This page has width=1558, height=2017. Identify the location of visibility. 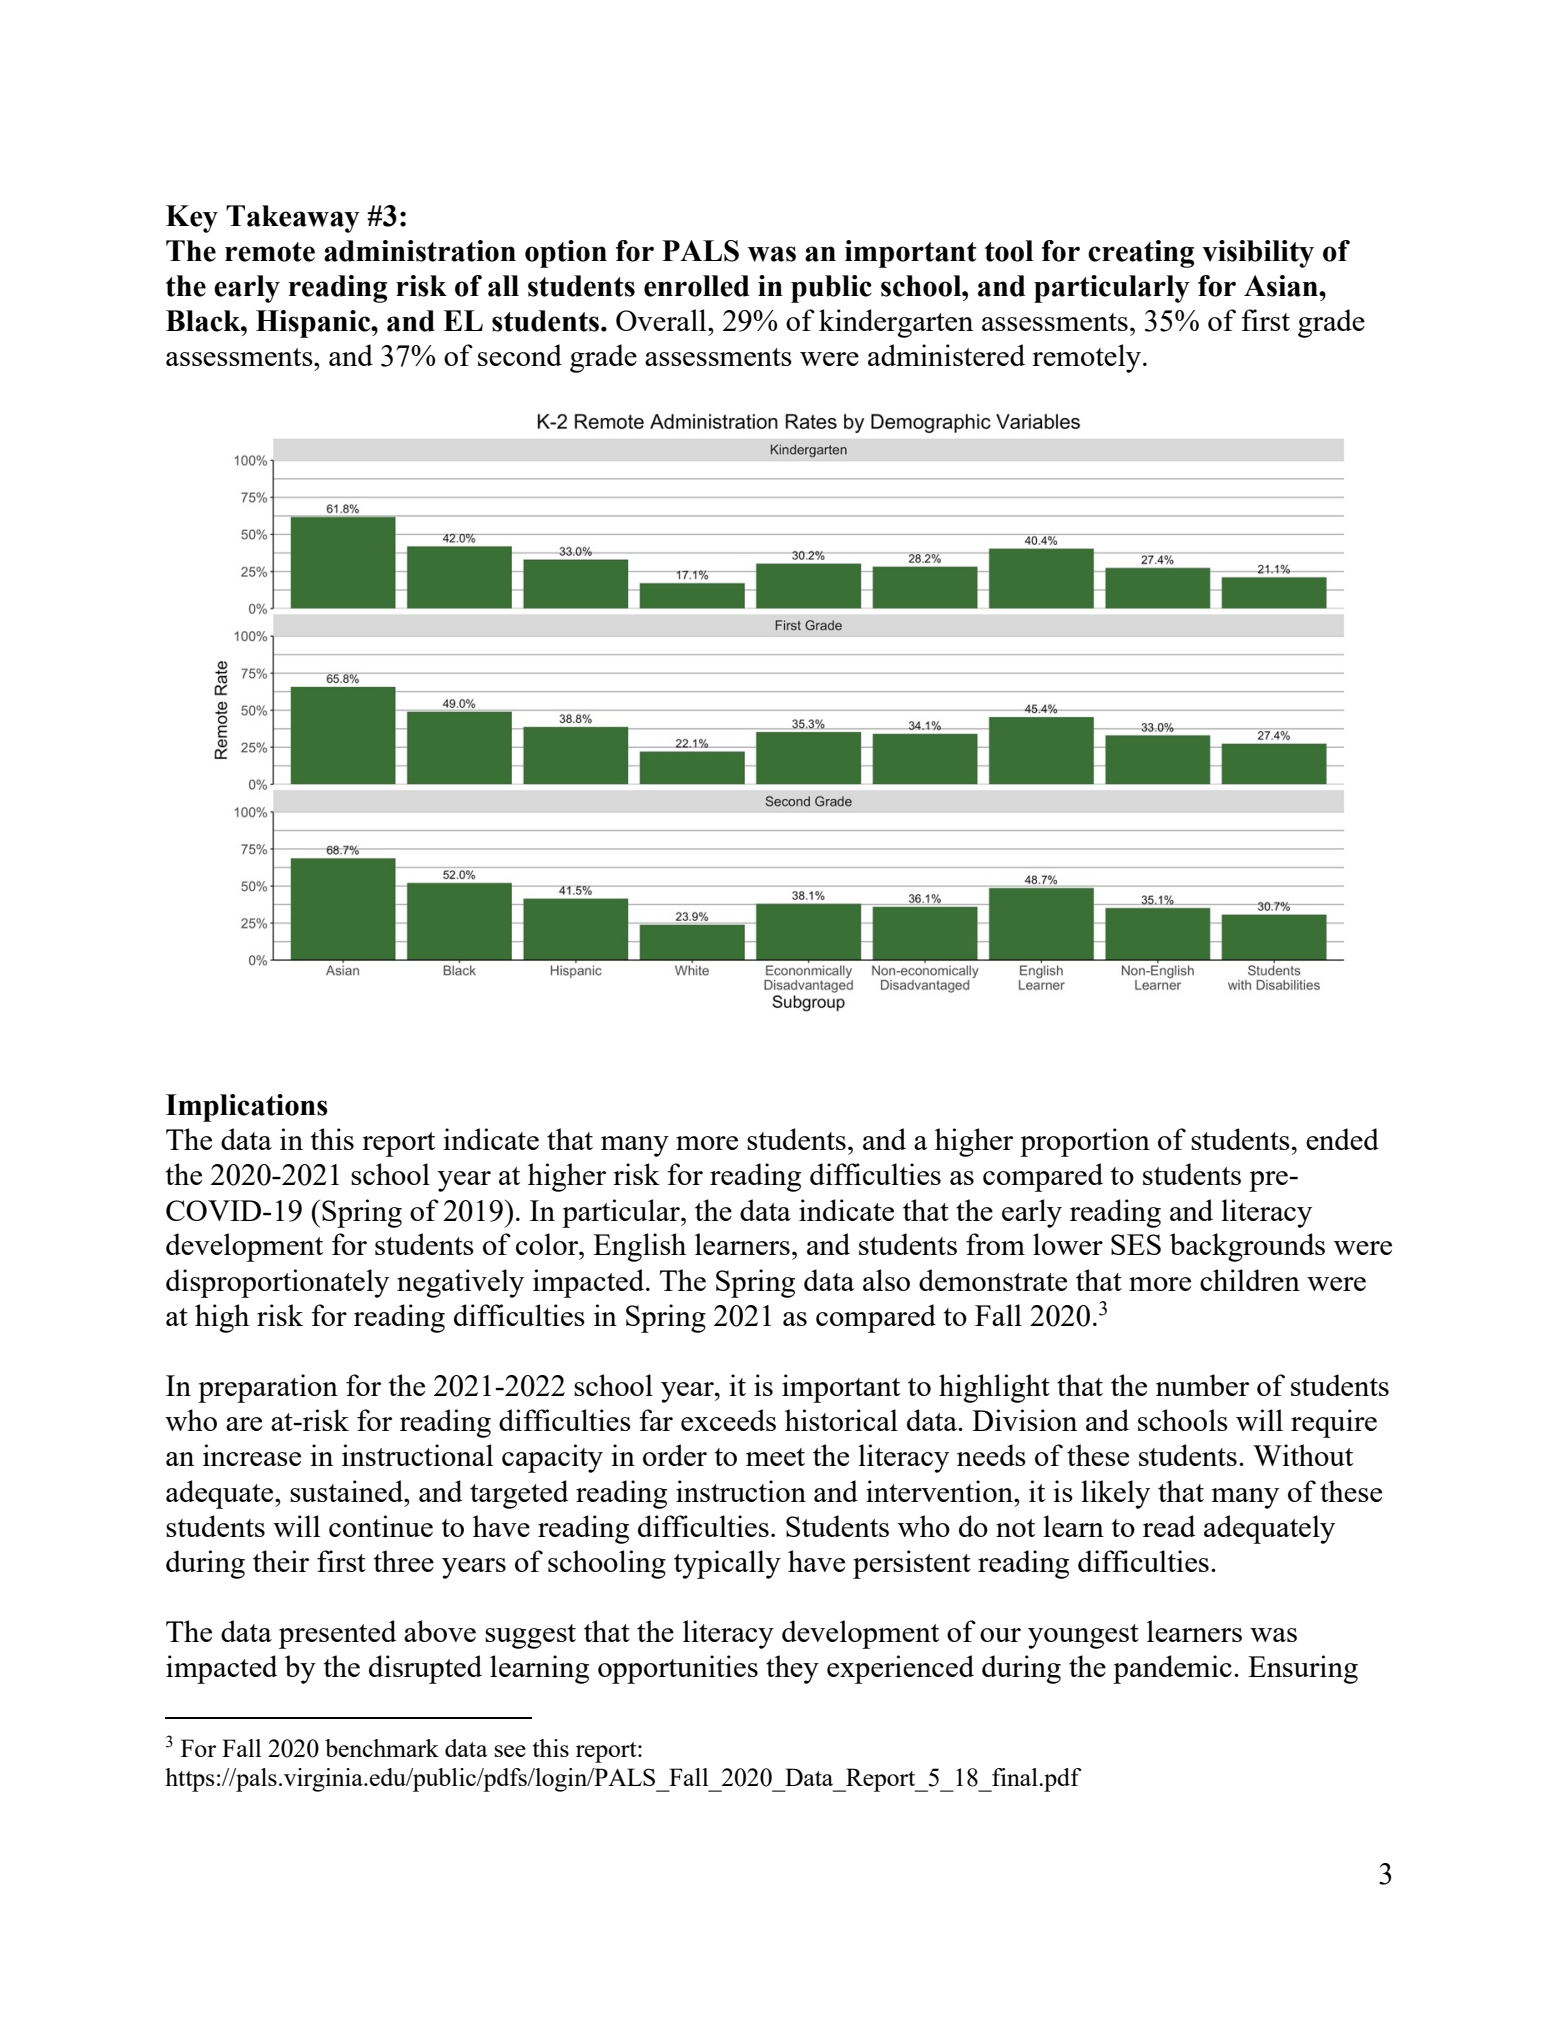
(1258, 254).
